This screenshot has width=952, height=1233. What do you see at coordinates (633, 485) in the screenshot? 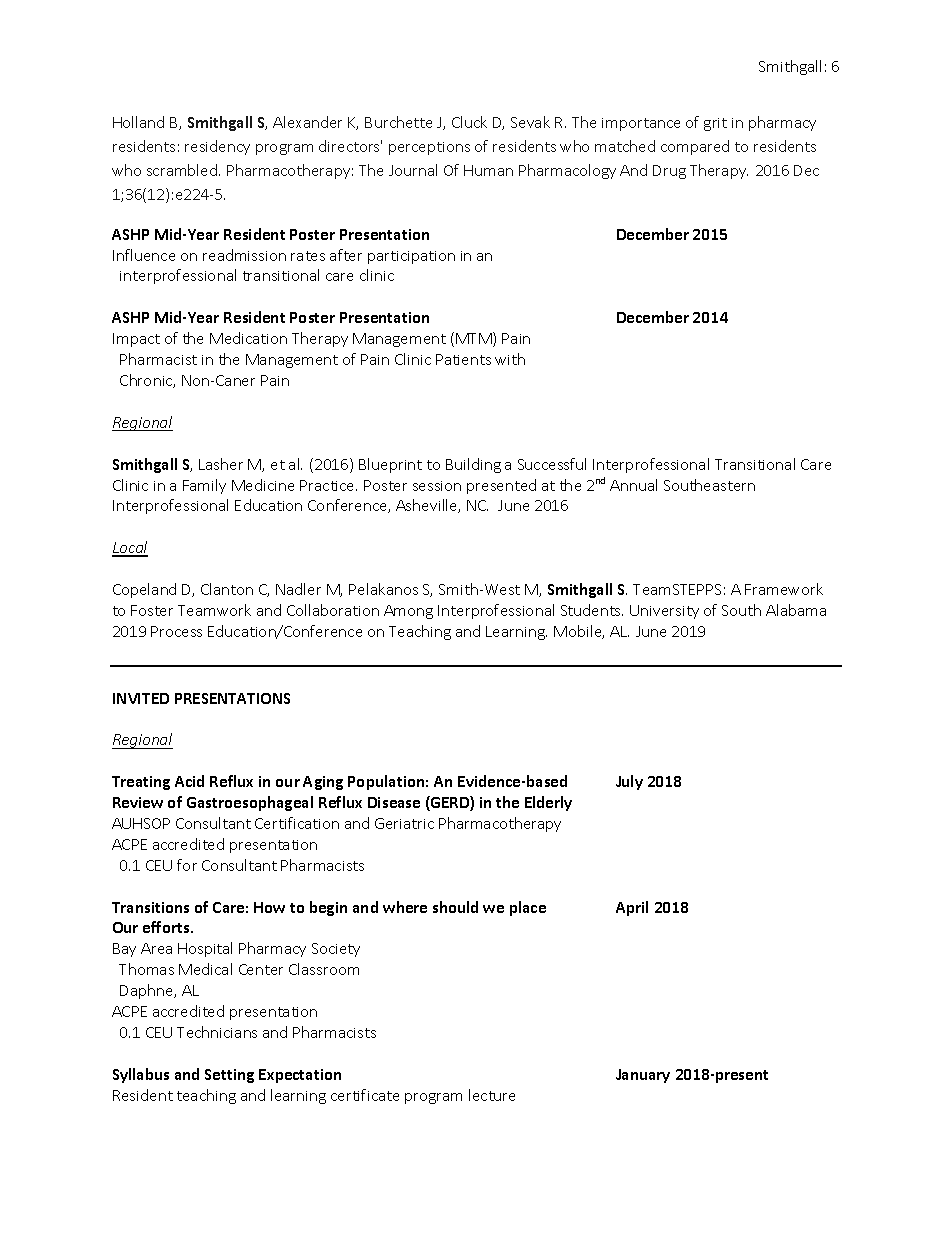
I see `Annual` at bounding box center [633, 485].
